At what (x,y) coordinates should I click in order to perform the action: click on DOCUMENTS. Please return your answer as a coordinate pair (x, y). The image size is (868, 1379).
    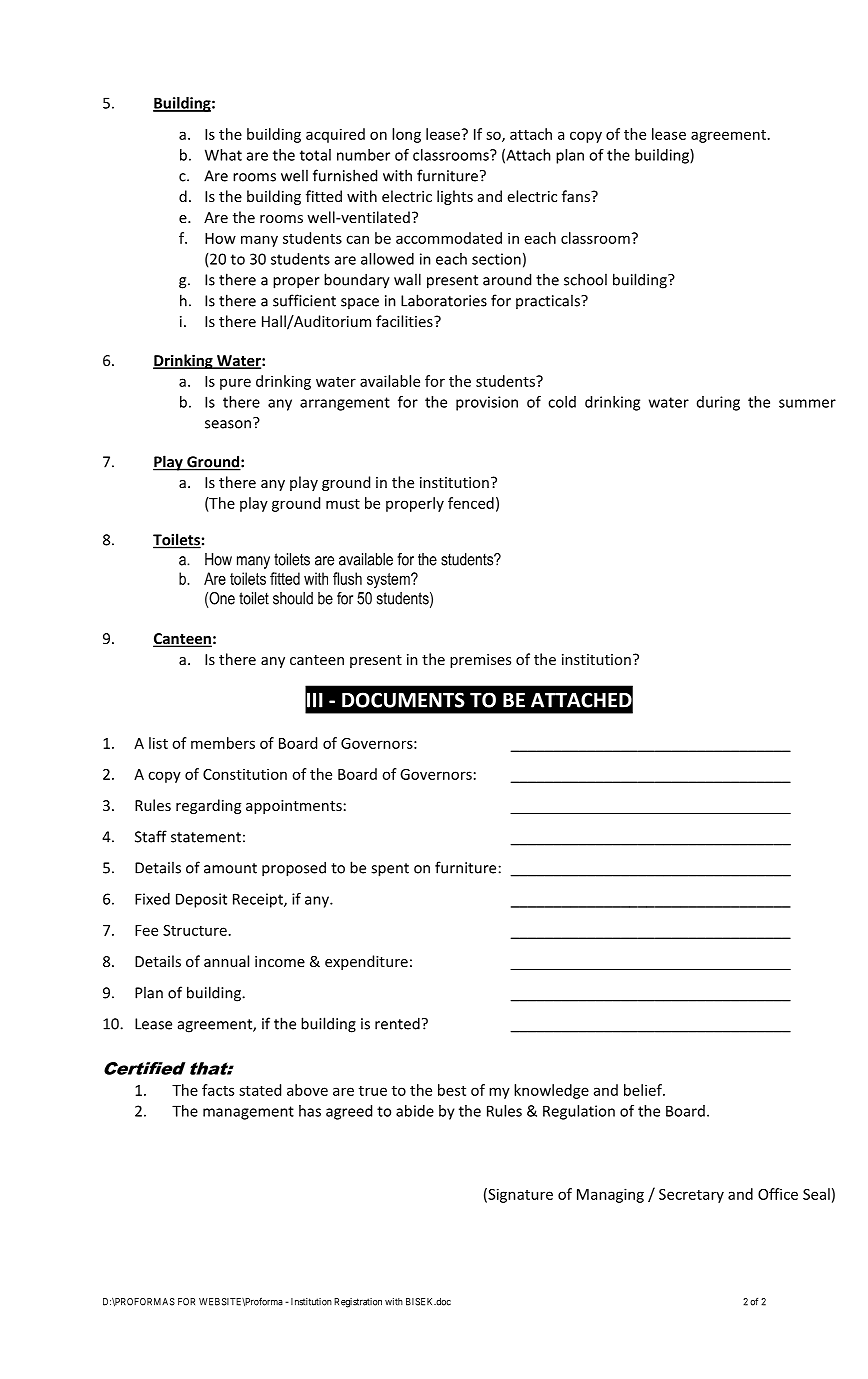
    Looking at the image, I should click on (403, 700).
